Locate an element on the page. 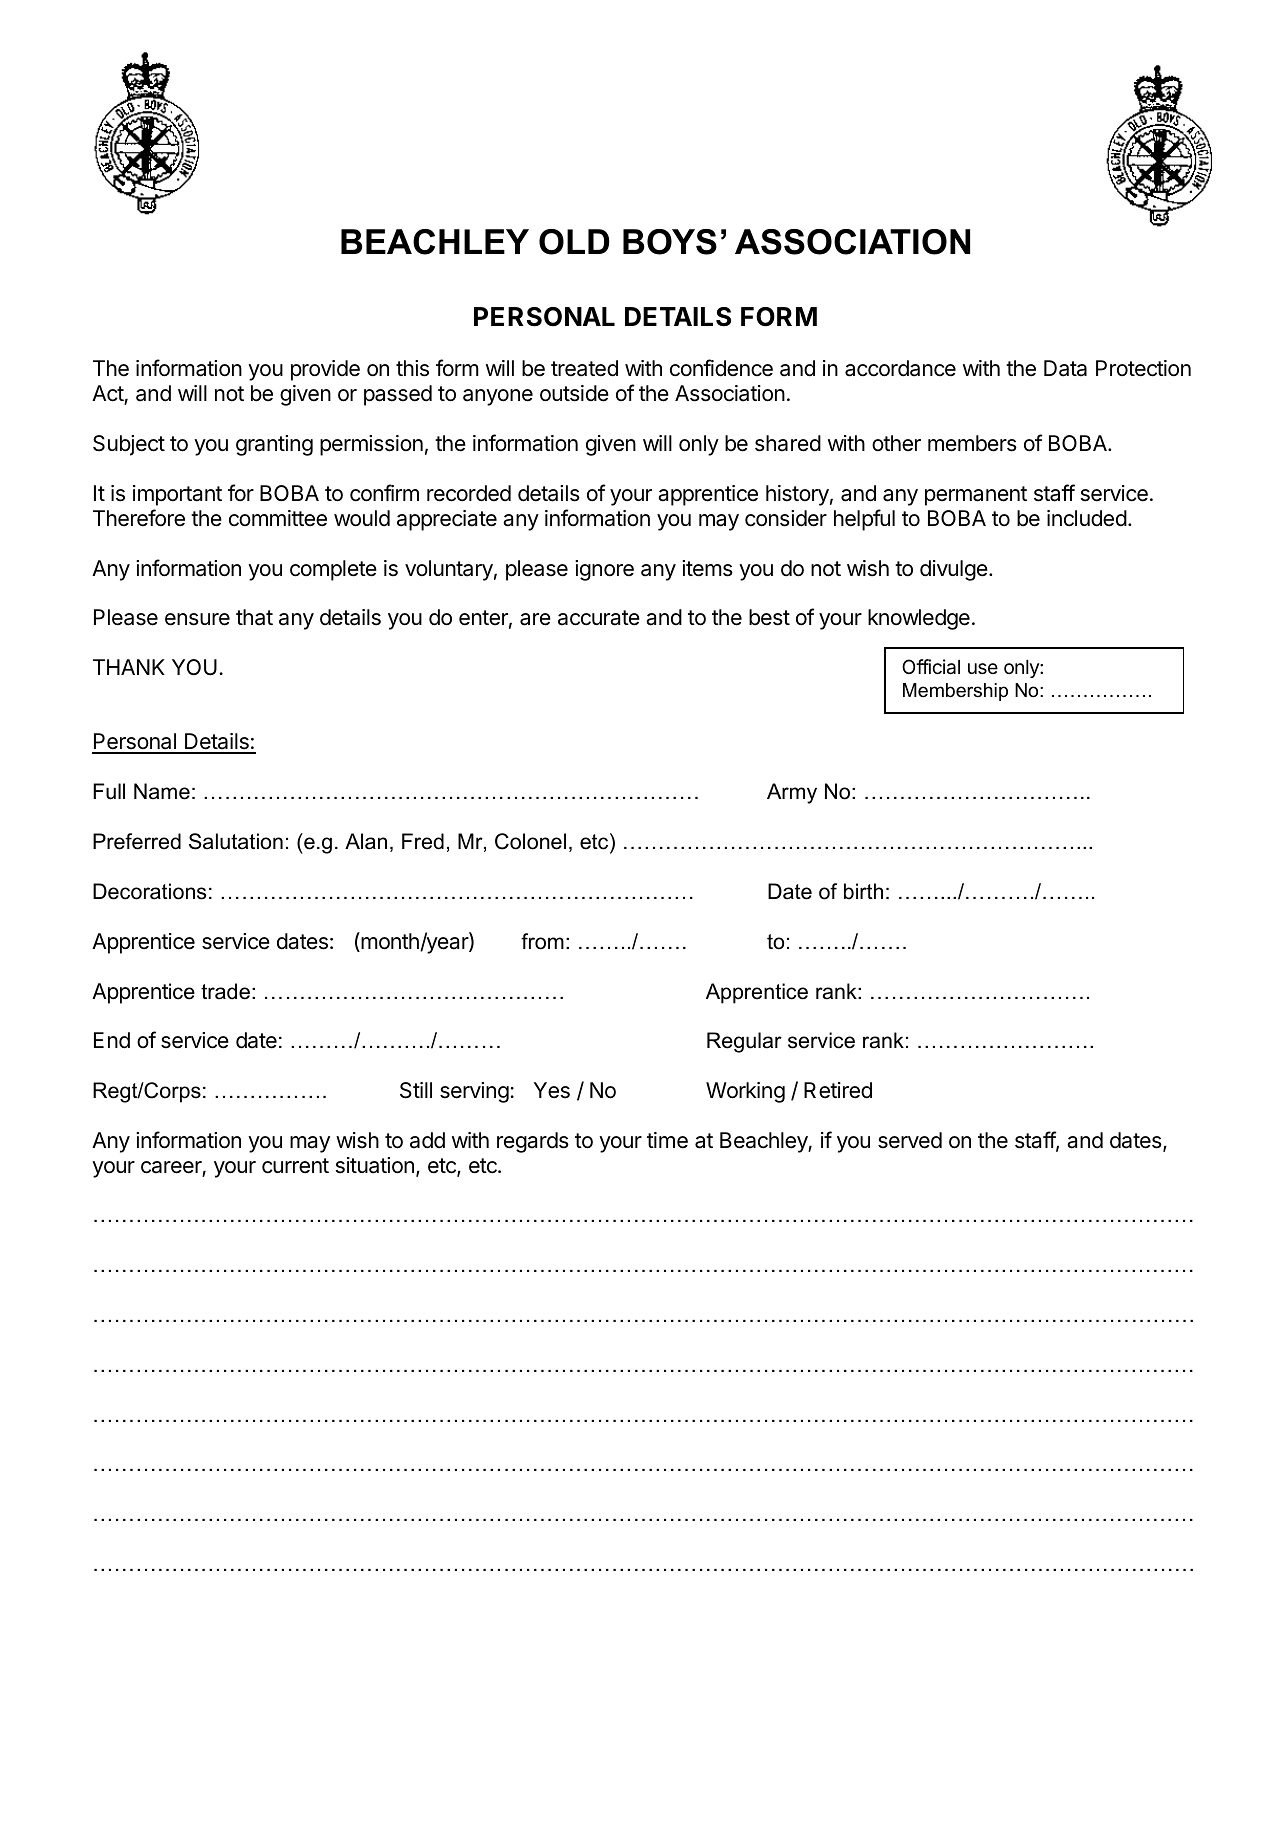 This image has height=1822, width=1288. provide is located at coordinates (325, 370).
